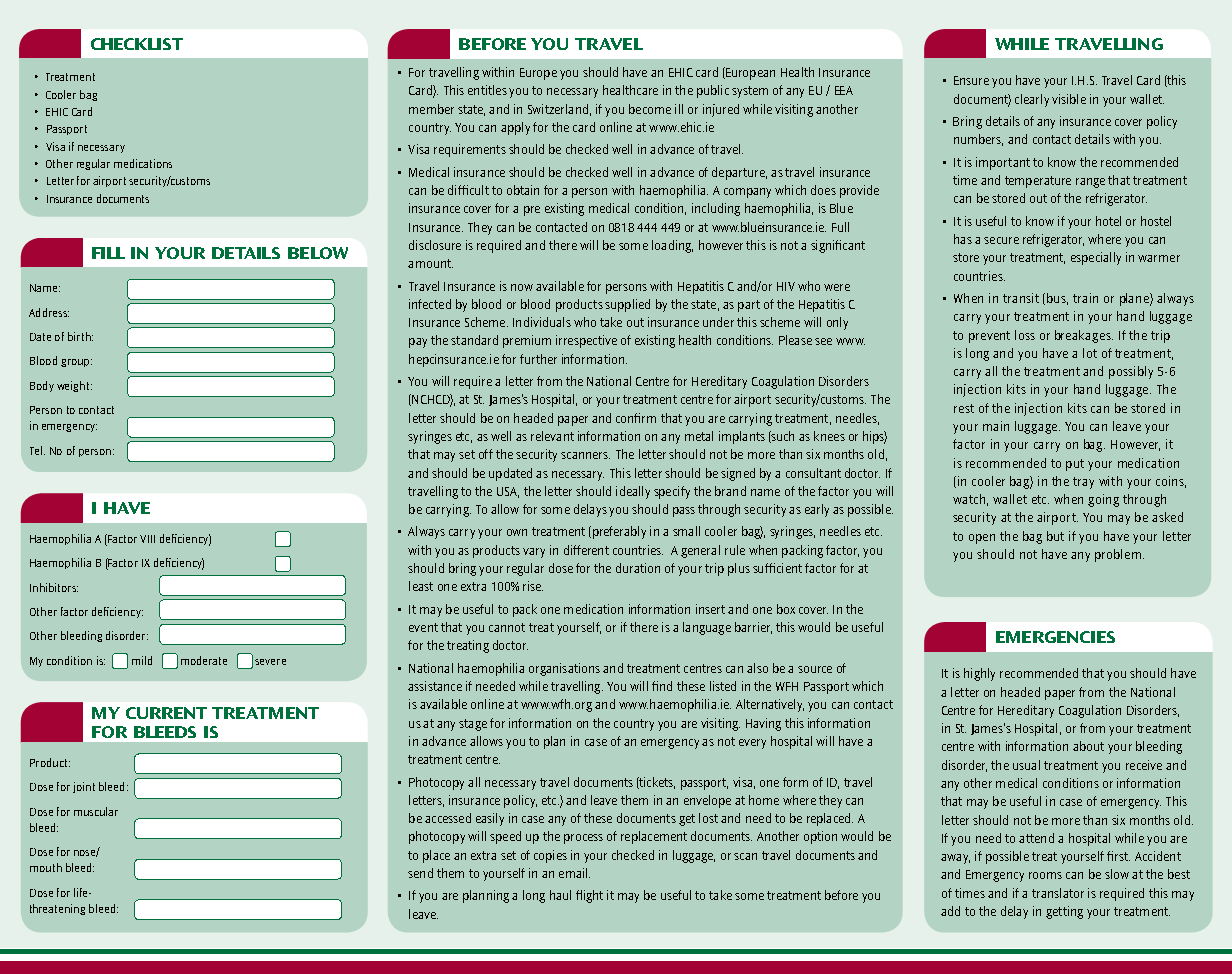 The width and height of the image is (1232, 974). Describe the element at coordinates (137, 44) in the image. I see `Checklist` at that location.
